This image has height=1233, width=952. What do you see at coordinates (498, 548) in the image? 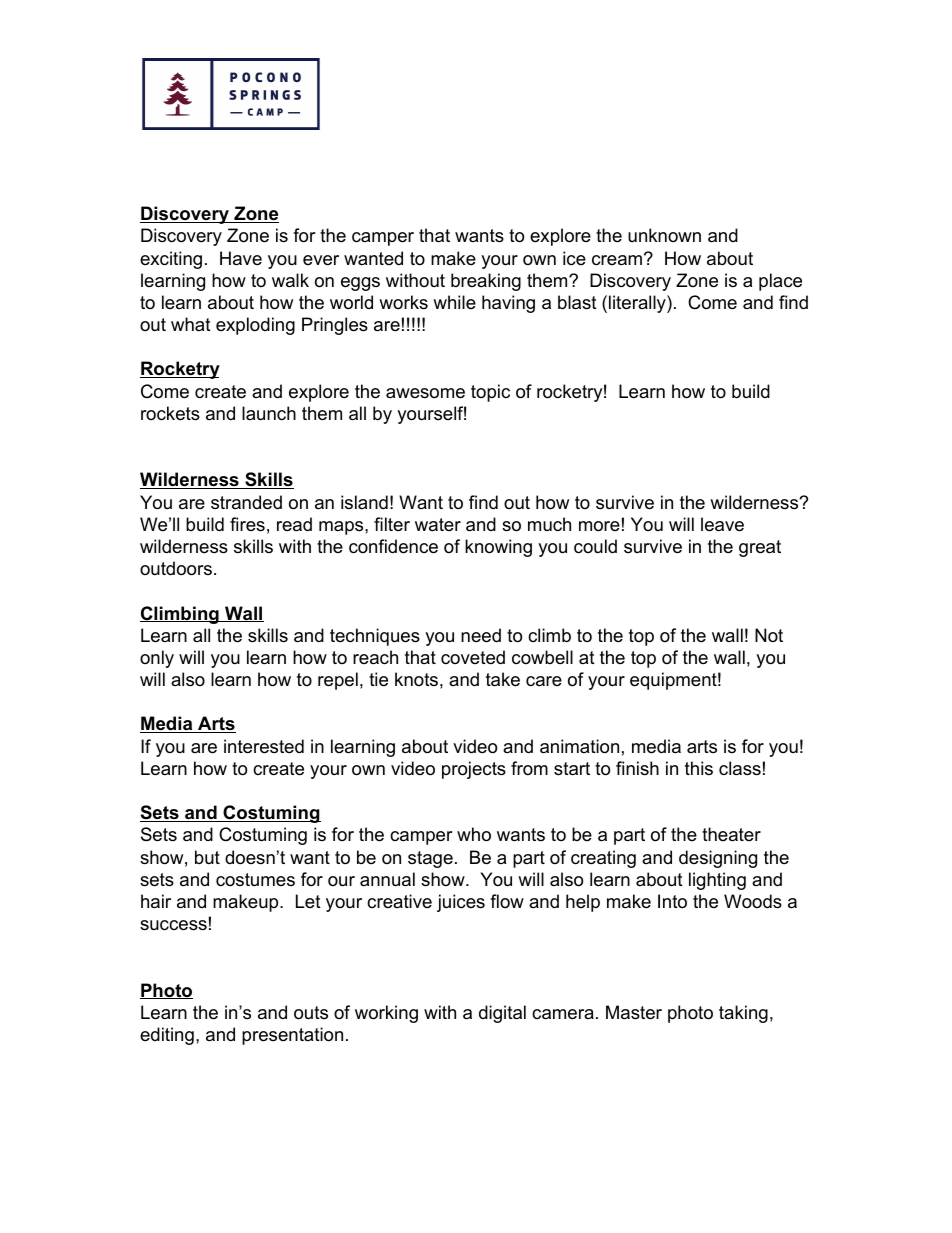
I see `knowing` at bounding box center [498, 548].
